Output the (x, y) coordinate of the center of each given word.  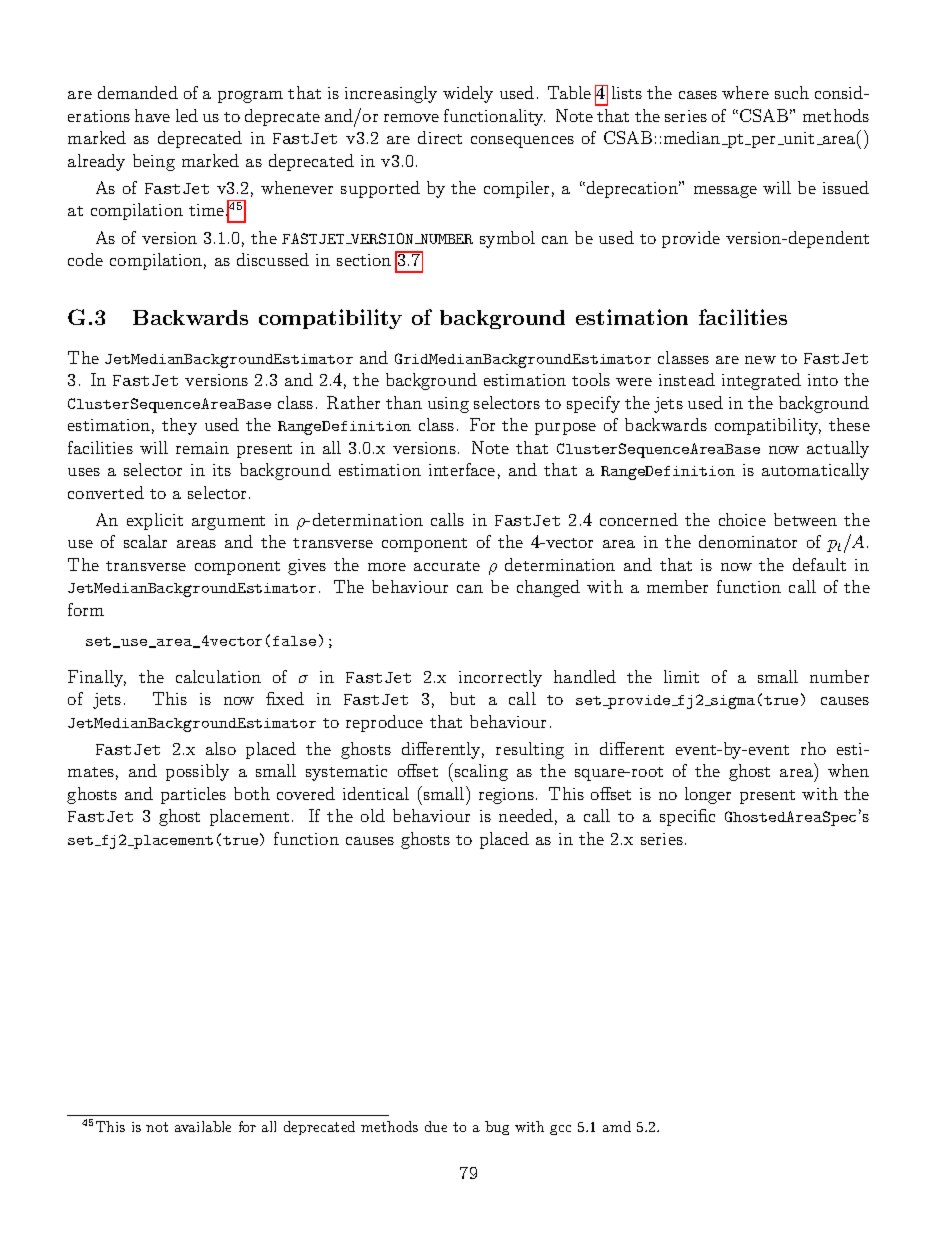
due (436, 1126)
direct (440, 137)
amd (617, 1126)
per (764, 142)
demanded (138, 92)
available (203, 1126)
